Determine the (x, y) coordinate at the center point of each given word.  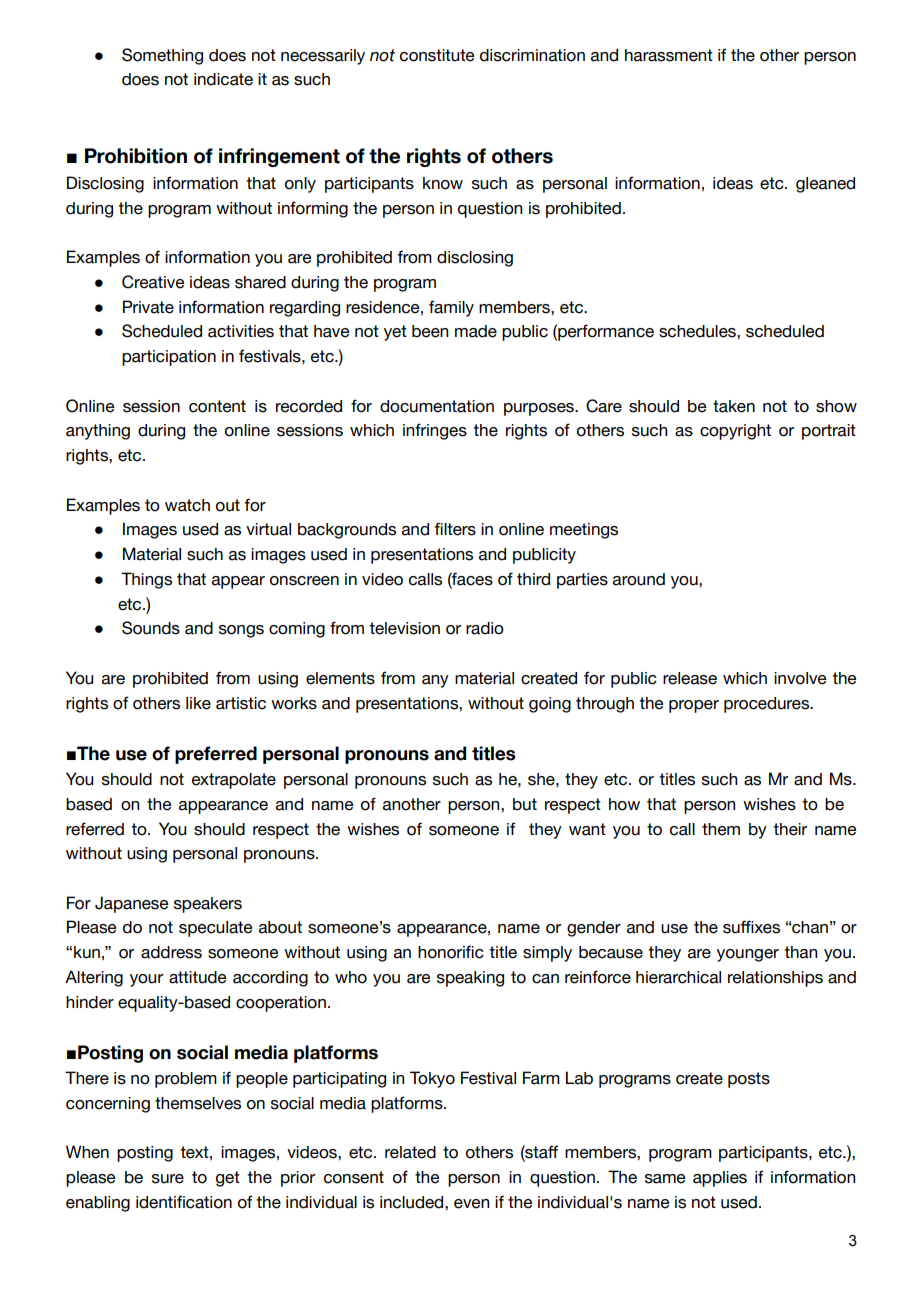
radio (485, 628)
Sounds (151, 628)
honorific (451, 952)
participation (169, 358)
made (476, 331)
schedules (698, 331)
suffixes (751, 927)
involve (800, 678)
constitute (437, 55)
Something (162, 56)
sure (168, 1179)
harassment (669, 55)
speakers (208, 905)
